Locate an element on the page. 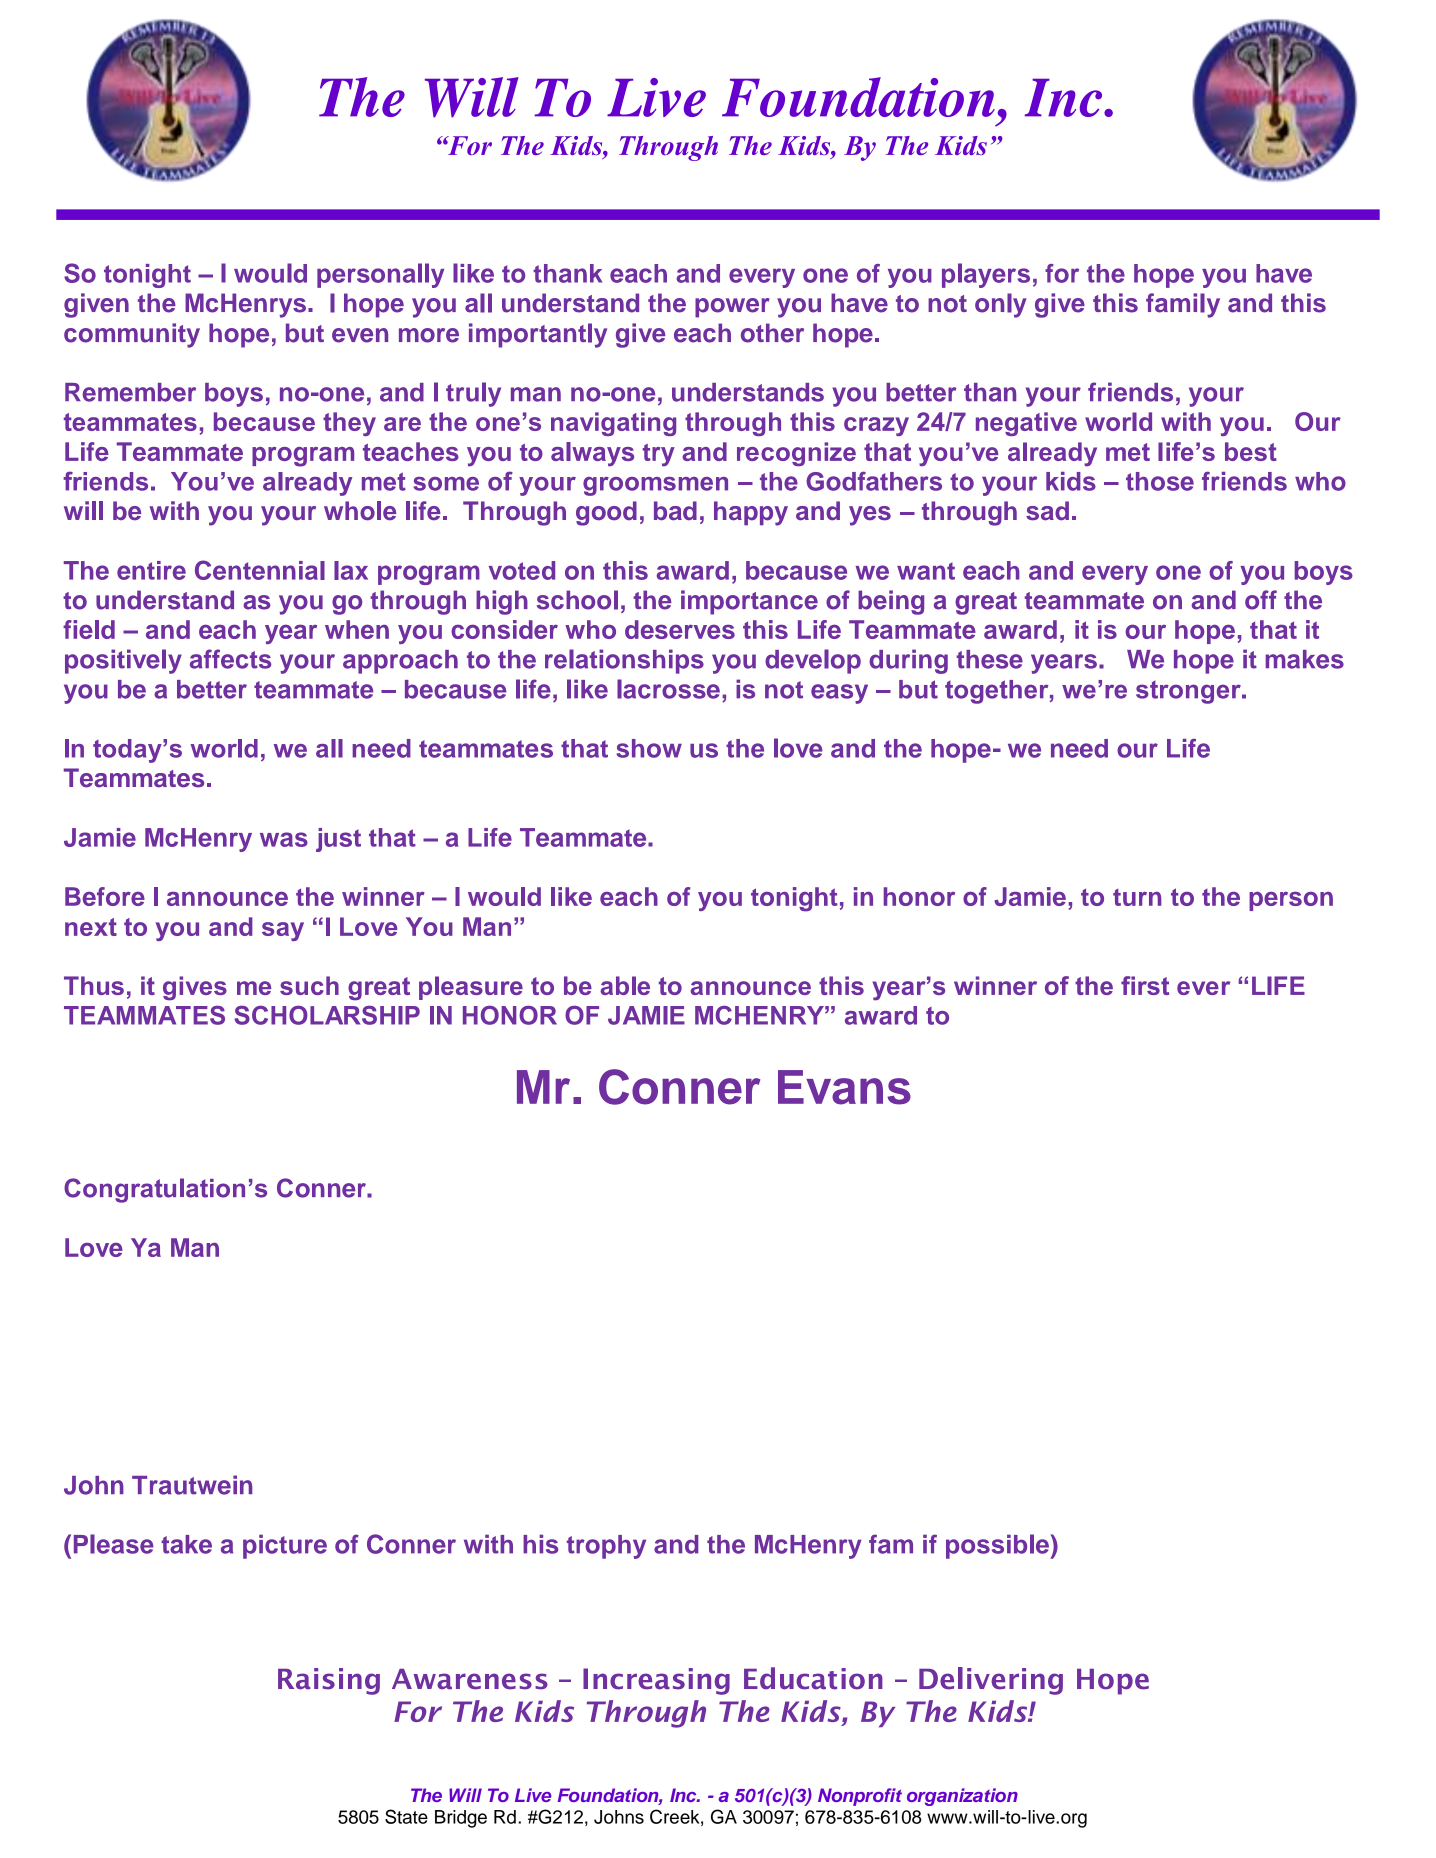  organization is located at coordinates (962, 1797).
